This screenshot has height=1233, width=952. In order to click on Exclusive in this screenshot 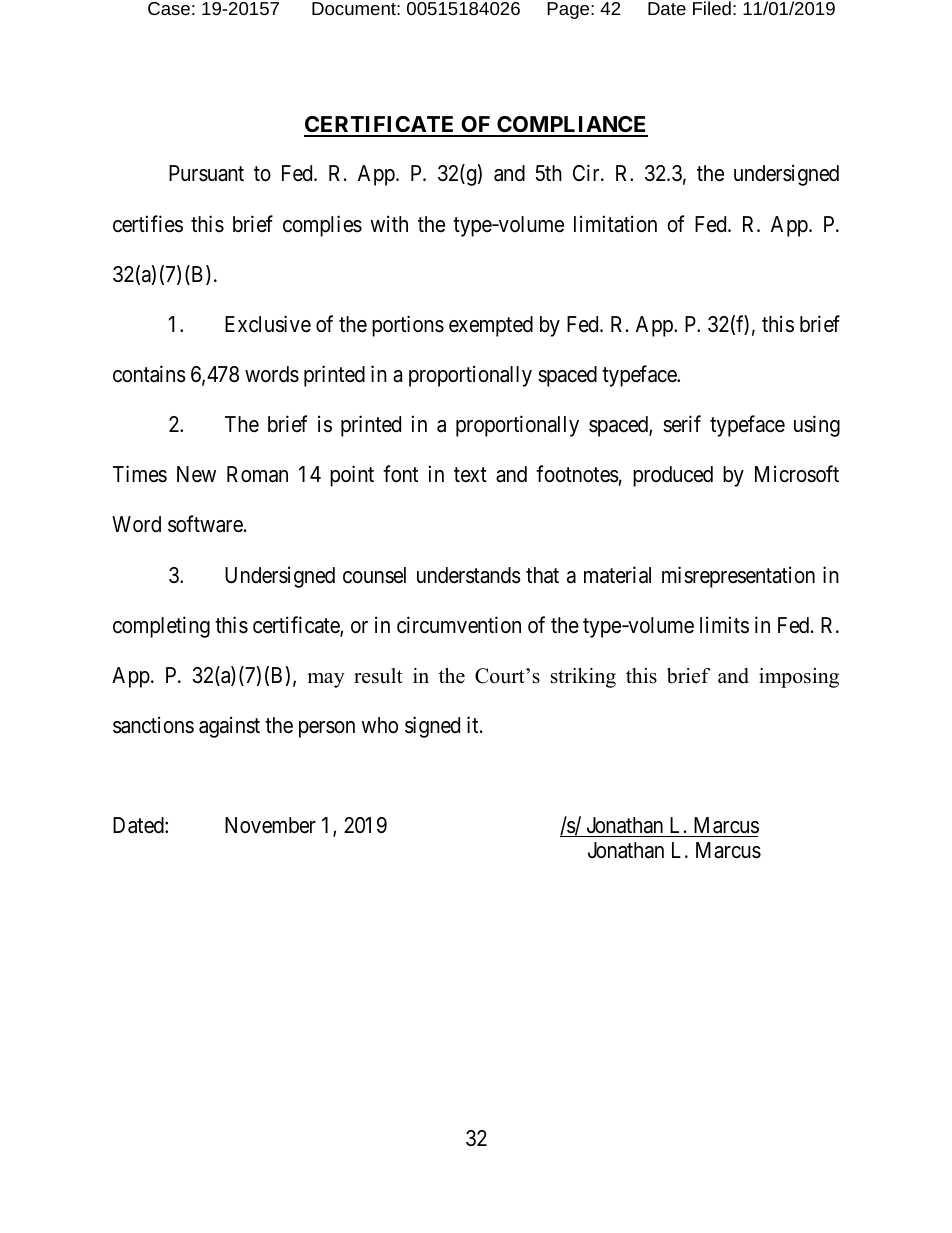, I will do `click(268, 324)`.
